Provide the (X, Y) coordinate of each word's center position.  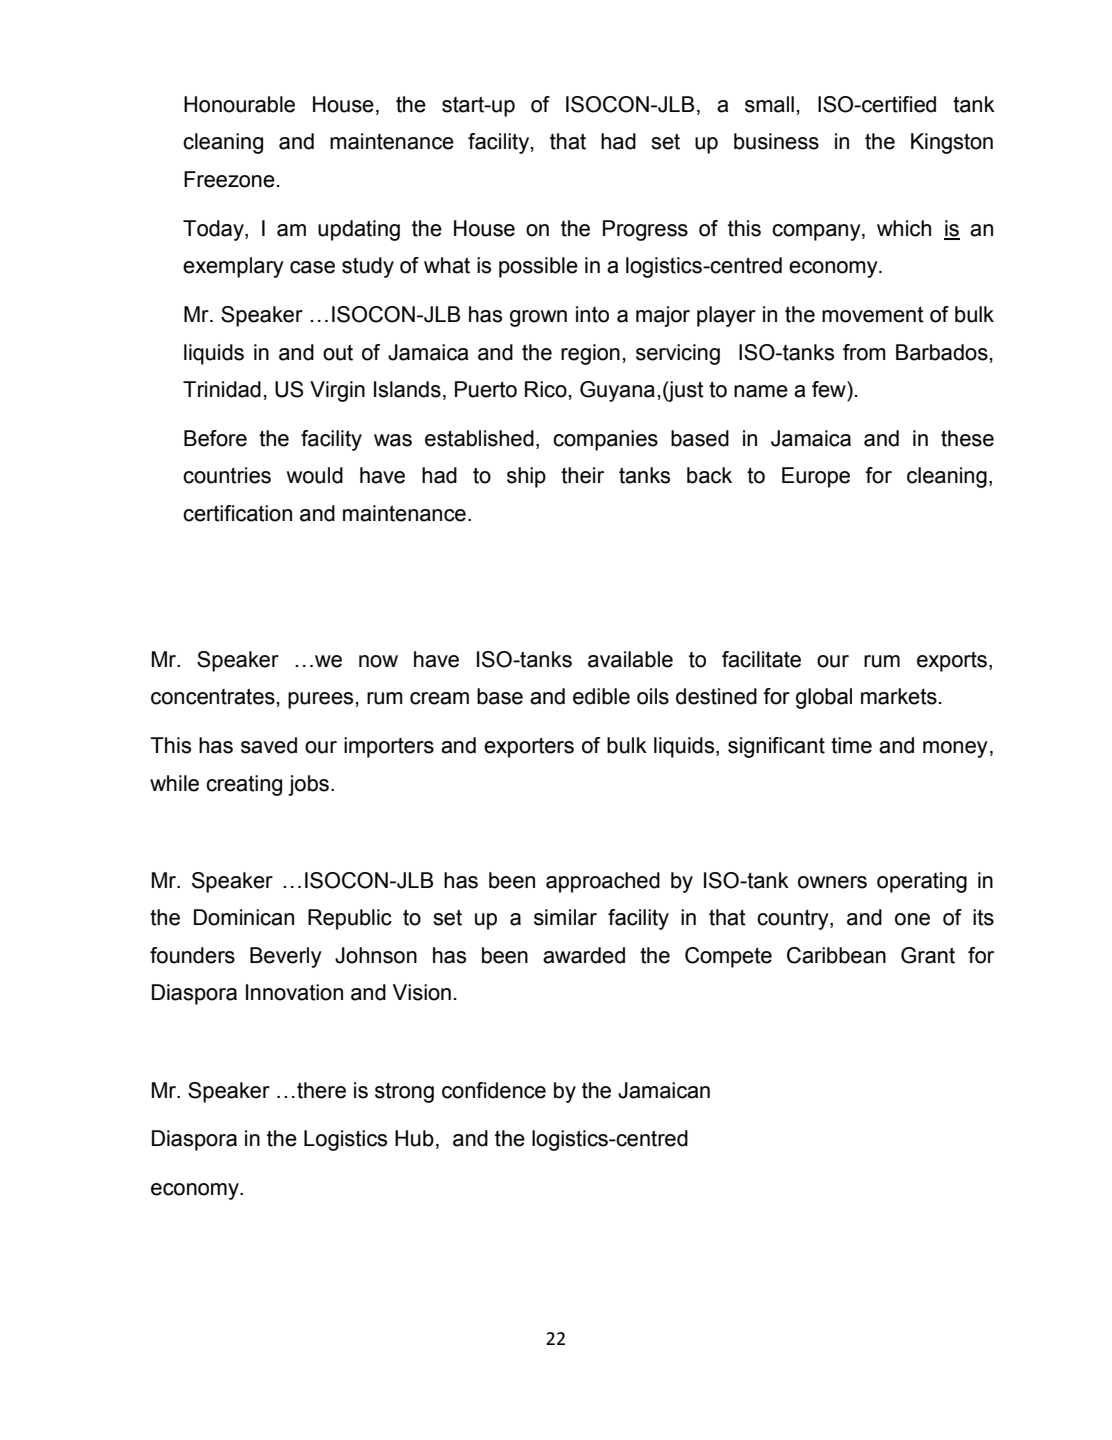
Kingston (952, 143)
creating (244, 785)
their (582, 475)
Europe (816, 477)
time (851, 745)
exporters (529, 747)
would (315, 475)
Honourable (239, 104)
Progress (645, 230)
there (321, 1090)
